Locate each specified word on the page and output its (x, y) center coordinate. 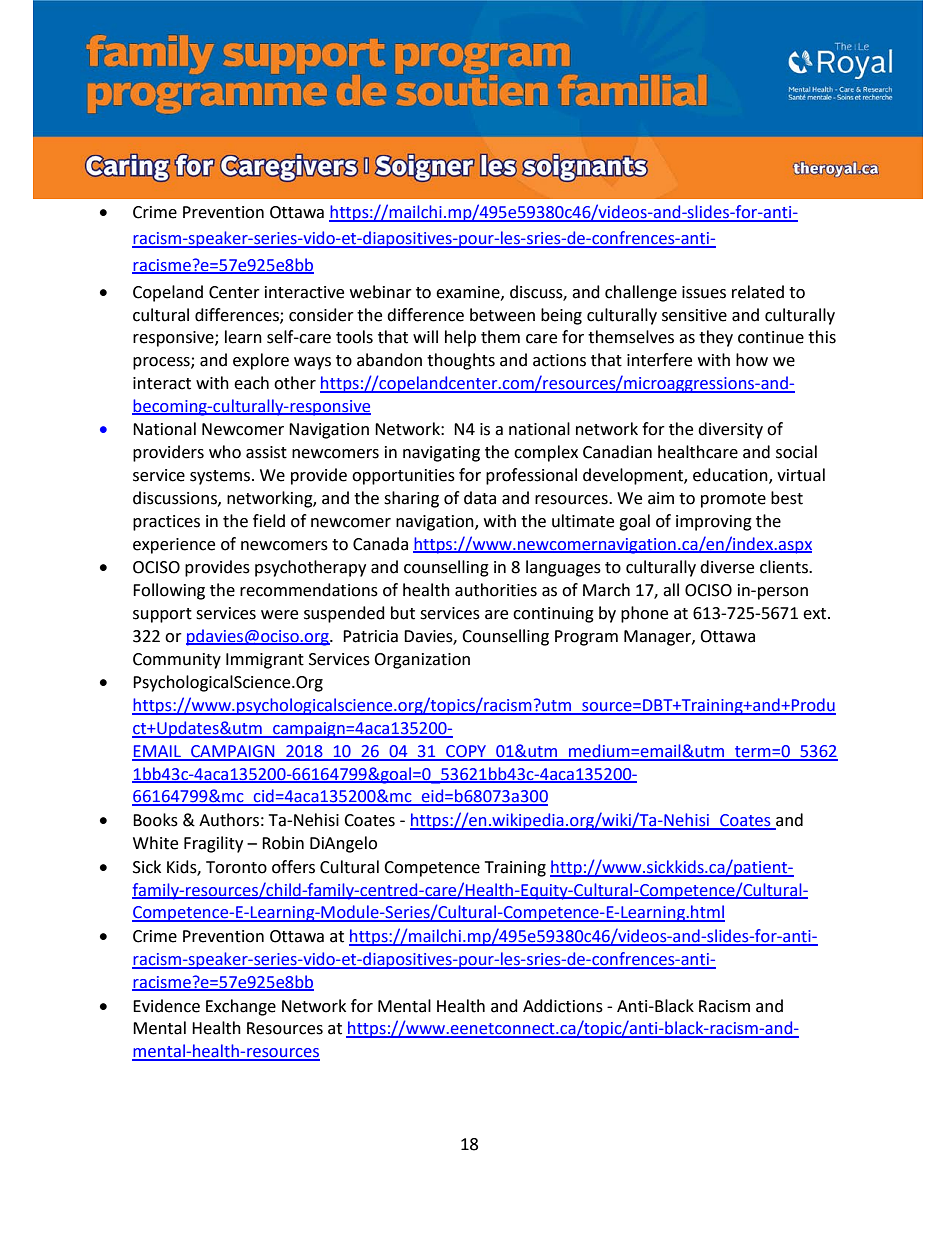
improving (714, 523)
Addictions (563, 1006)
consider (321, 315)
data (480, 498)
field (269, 521)
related (758, 292)
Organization (422, 661)
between (502, 315)
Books (155, 820)
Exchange (241, 1007)
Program (586, 638)
